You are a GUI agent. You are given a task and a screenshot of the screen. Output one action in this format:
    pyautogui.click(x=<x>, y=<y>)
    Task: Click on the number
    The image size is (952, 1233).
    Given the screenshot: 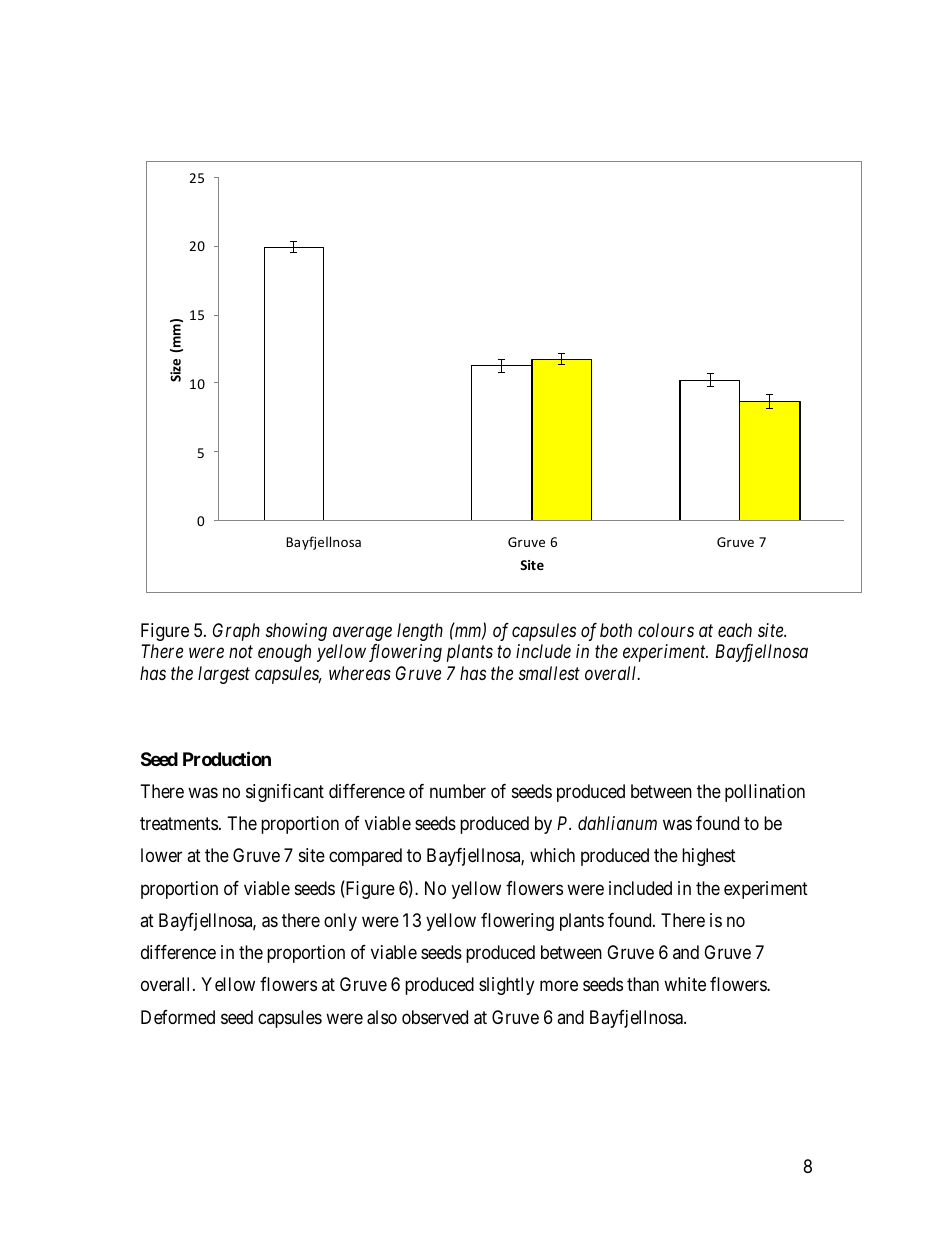 What is the action you would take?
    pyautogui.click(x=458, y=791)
